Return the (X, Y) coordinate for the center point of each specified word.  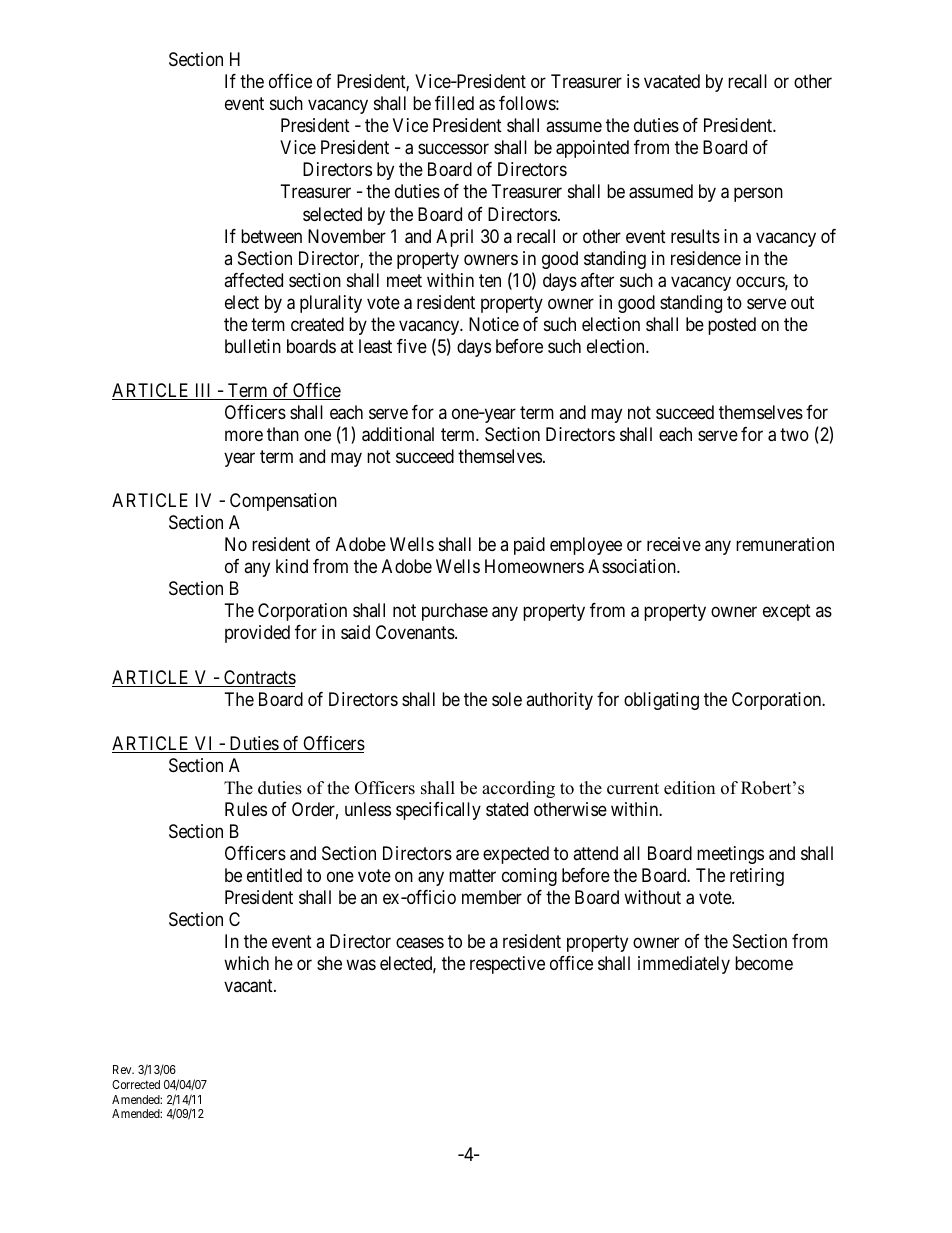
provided (257, 634)
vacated (672, 81)
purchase (455, 612)
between (271, 236)
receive (674, 544)
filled (454, 103)
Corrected (136, 1084)
